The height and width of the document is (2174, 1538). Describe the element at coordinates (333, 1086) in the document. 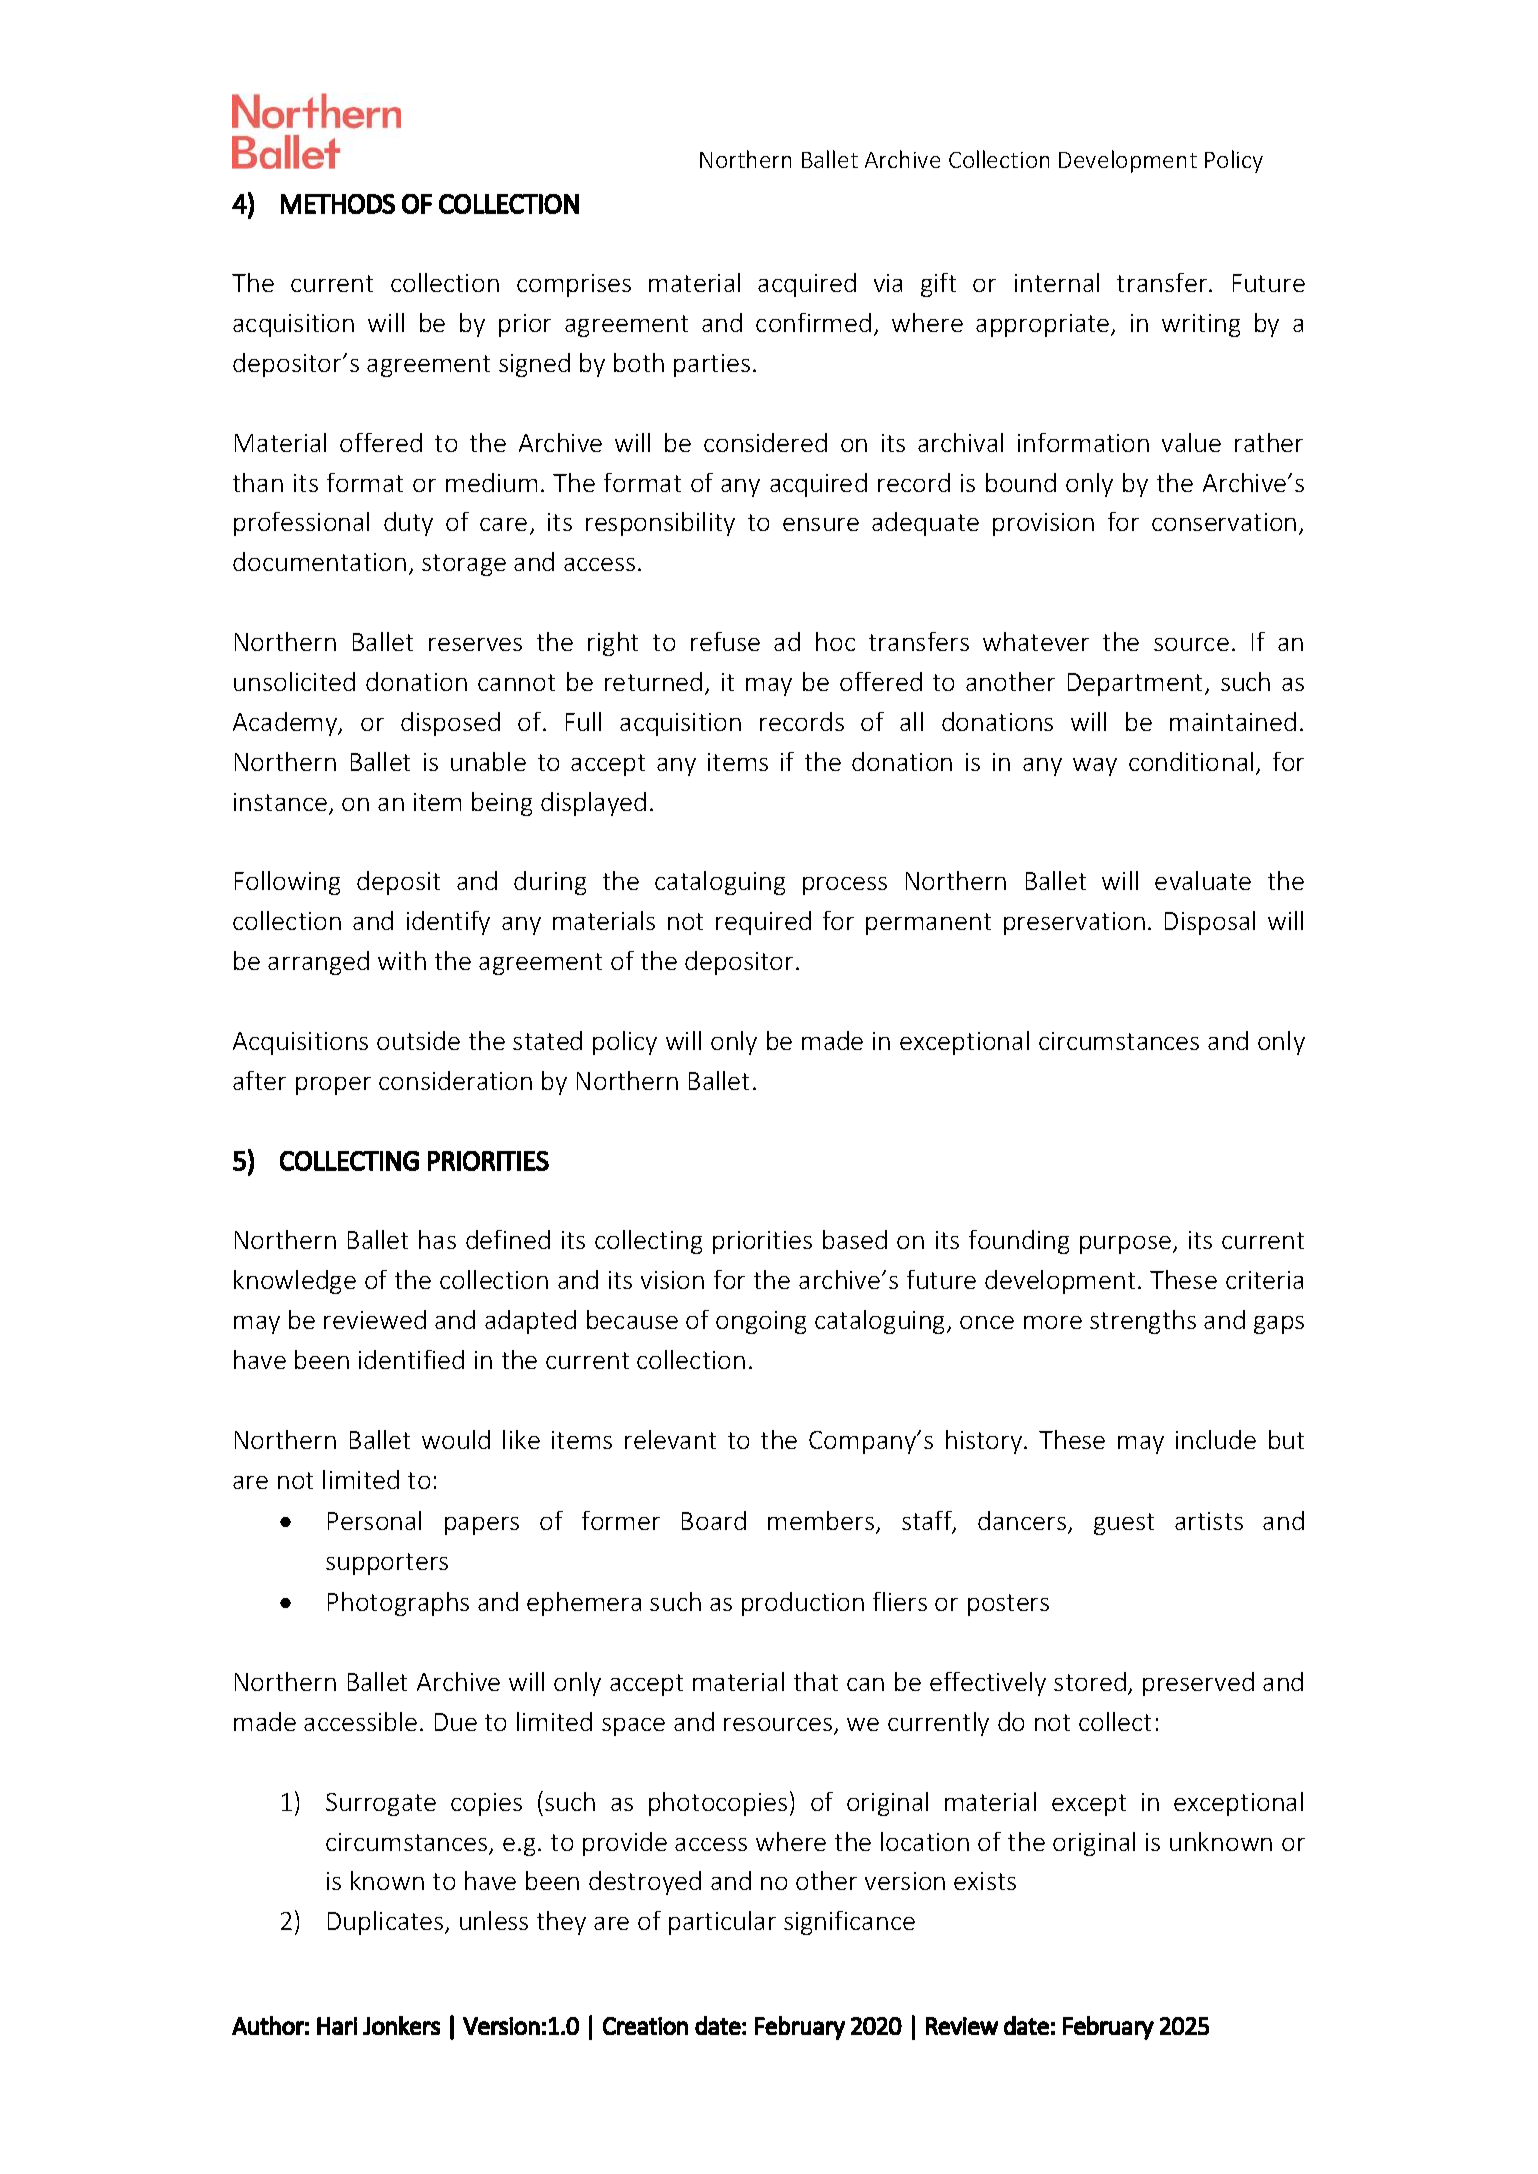

I see `proper` at that location.
